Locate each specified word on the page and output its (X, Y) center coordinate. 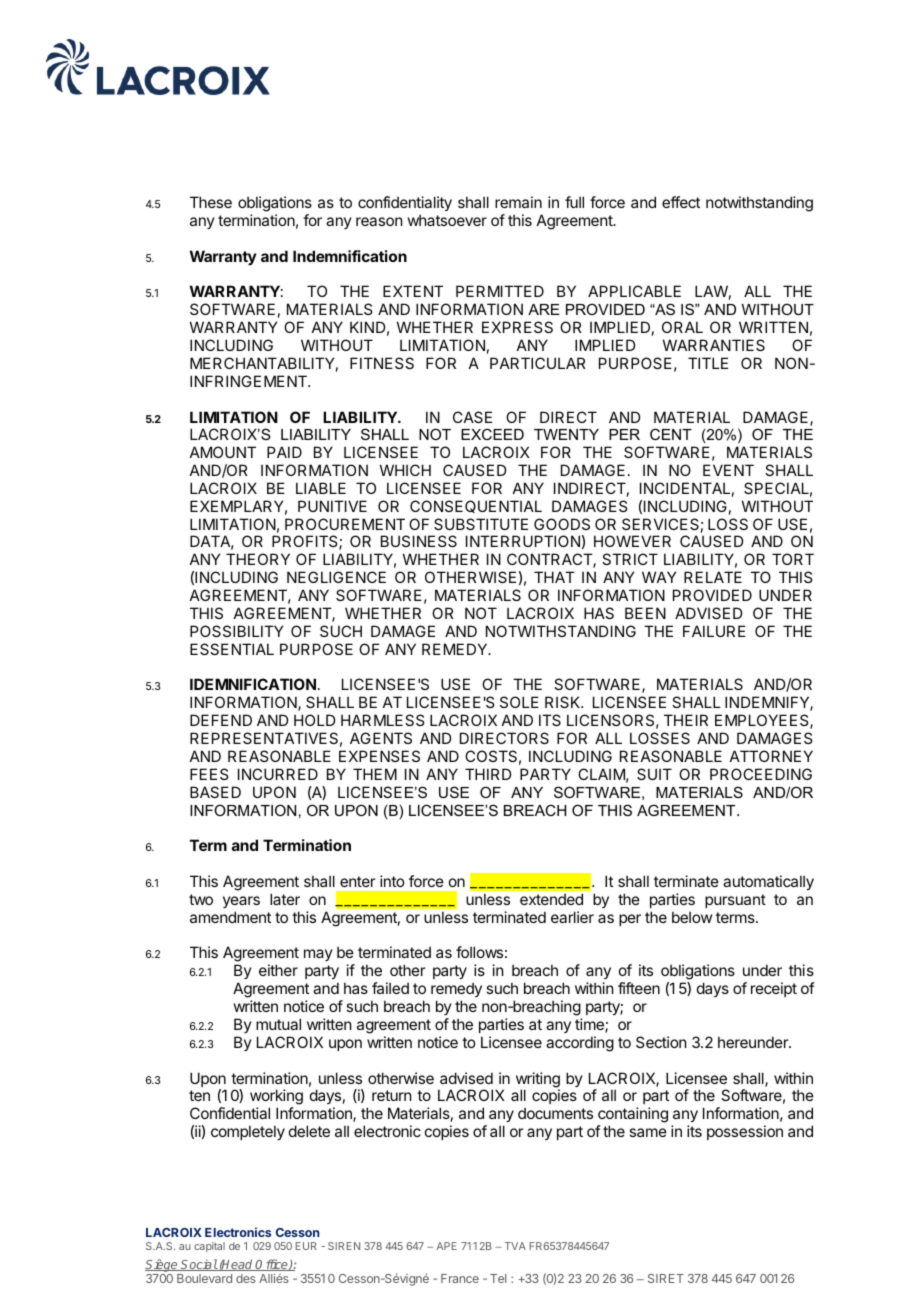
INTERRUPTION (523, 541)
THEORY (258, 559)
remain (518, 202)
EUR (306, 1246)
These (211, 202)
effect (681, 202)
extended (551, 899)
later (285, 899)
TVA (515, 1246)
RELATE (713, 577)
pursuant (735, 901)
